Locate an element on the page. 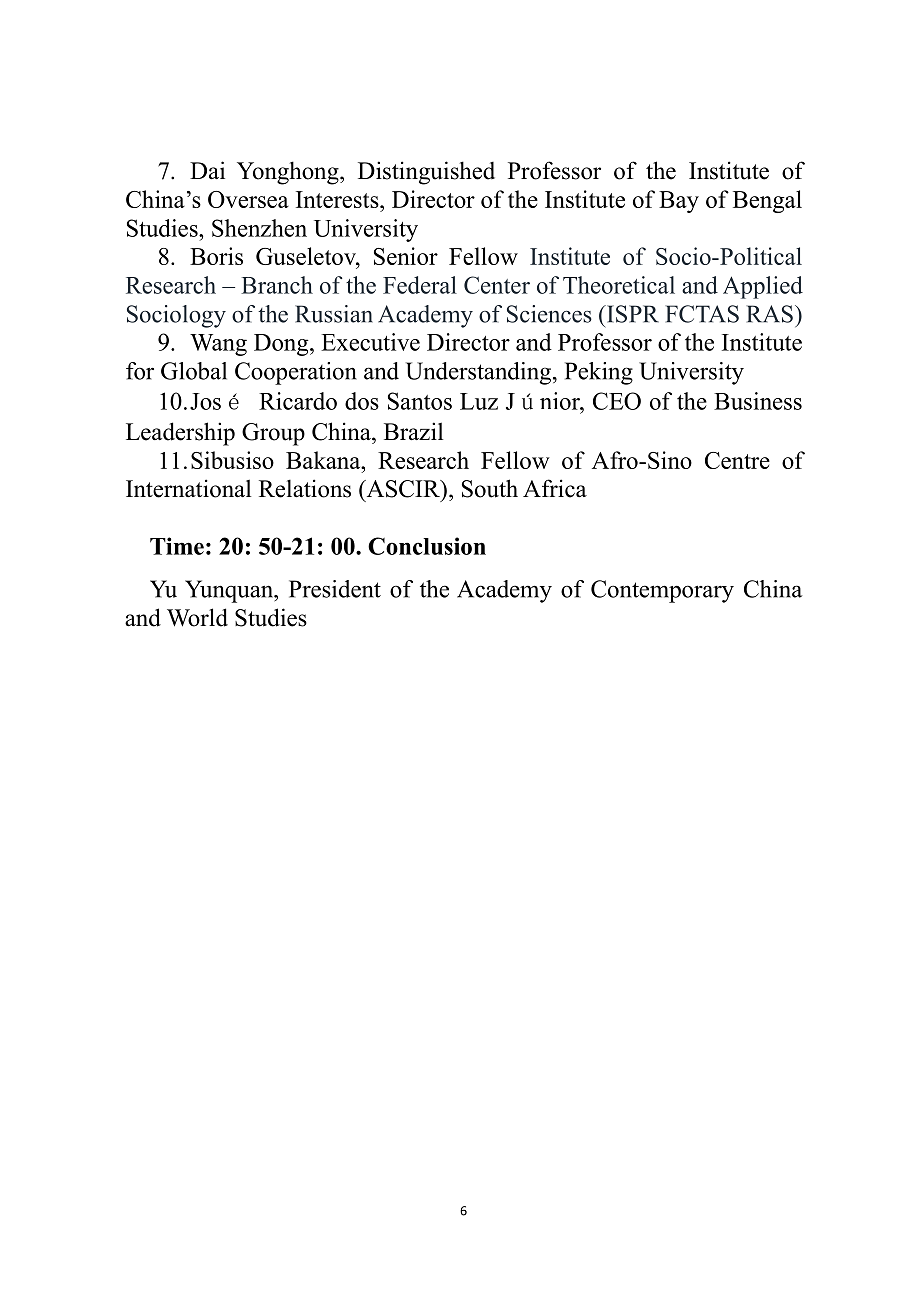  World is located at coordinates (197, 617).
